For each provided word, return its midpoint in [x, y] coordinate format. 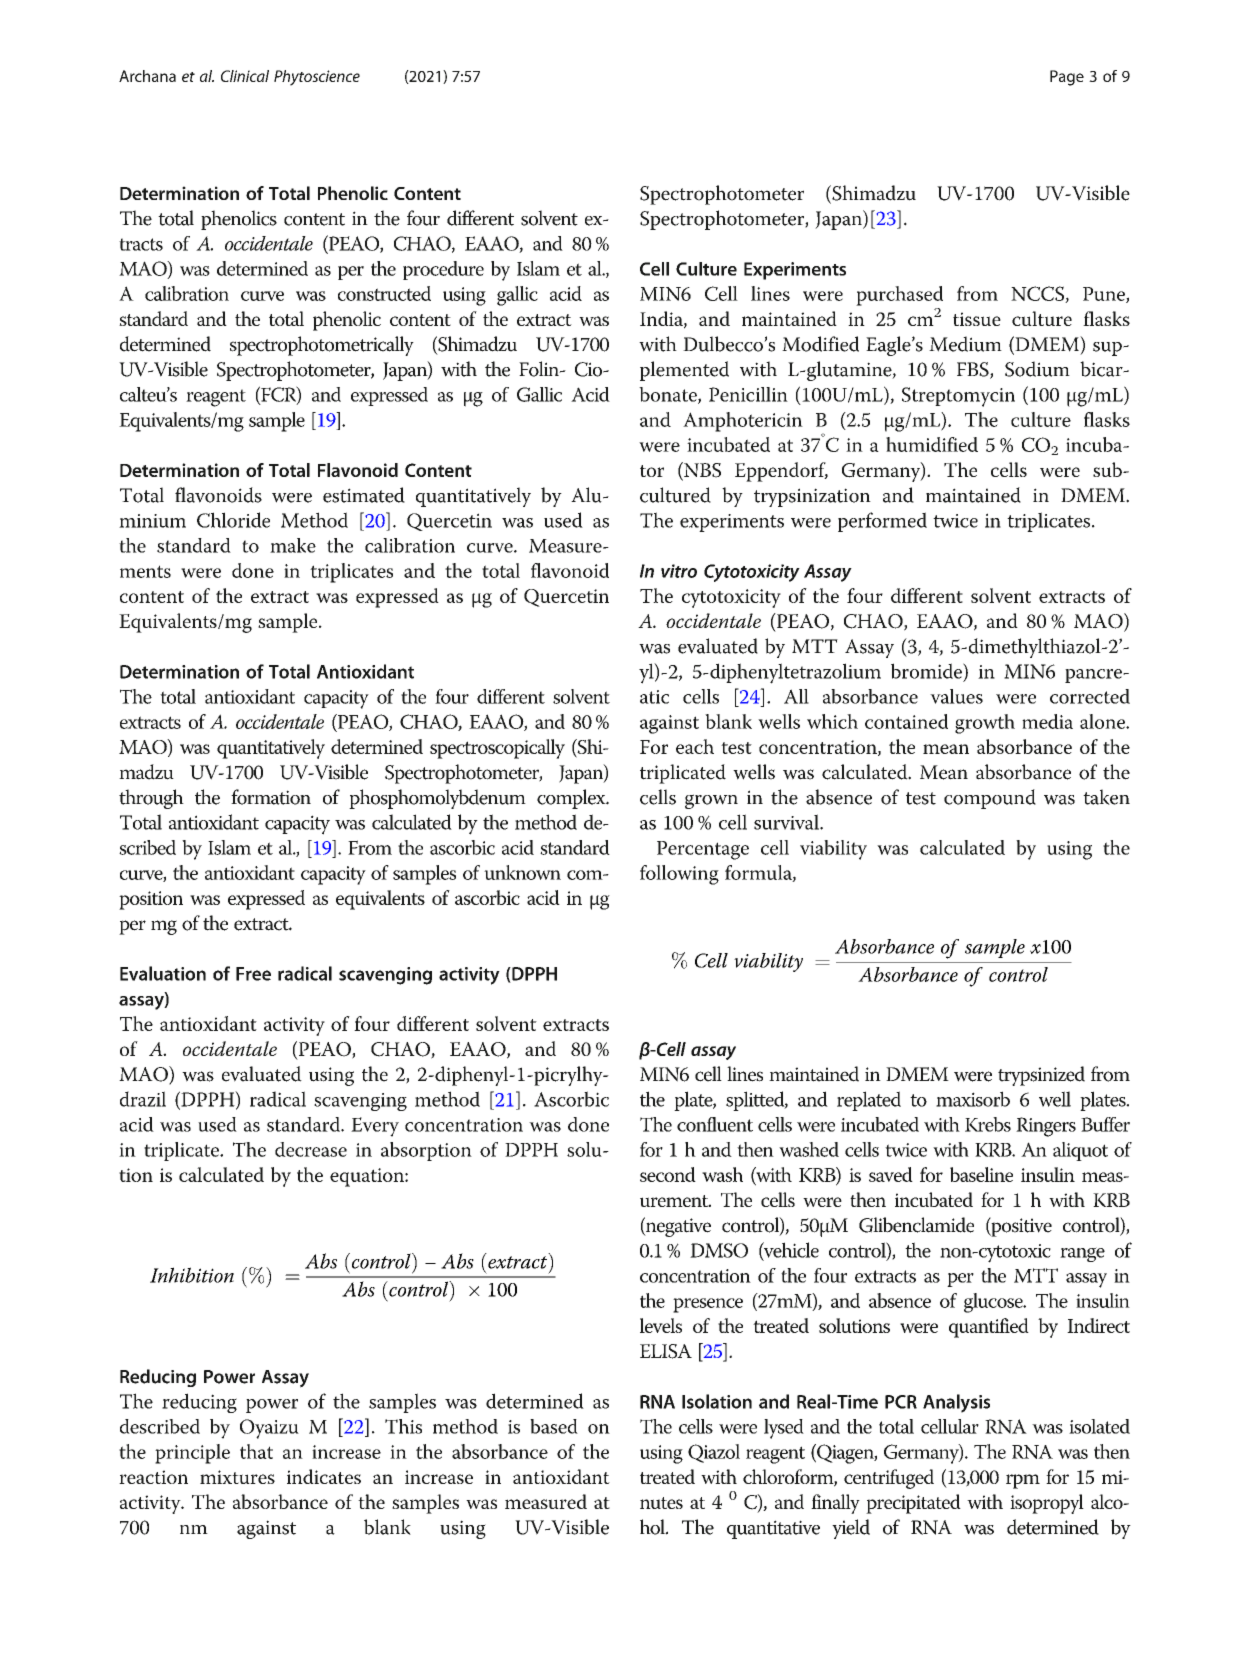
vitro [679, 571]
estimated [364, 495]
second [668, 1174]
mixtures [237, 1477]
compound [990, 799]
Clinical [245, 76]
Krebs [988, 1124]
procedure [443, 270]
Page [1067, 78]
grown [711, 801]
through [151, 799]
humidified [932, 444]
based [554, 1426]
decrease [311, 1149]
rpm [1023, 1481]
